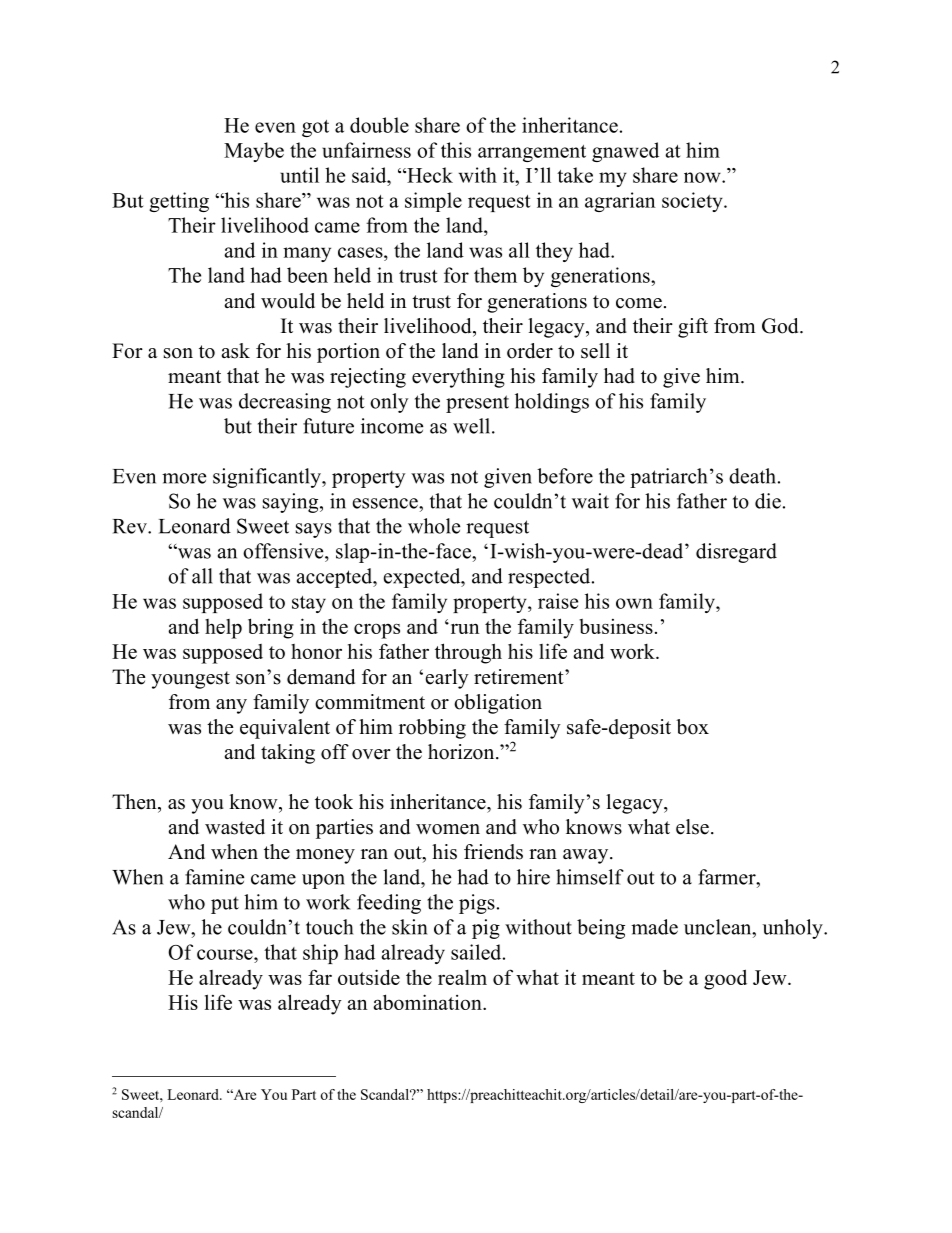  What do you see at coordinates (462, 977) in the screenshot?
I see `realm` at bounding box center [462, 977].
